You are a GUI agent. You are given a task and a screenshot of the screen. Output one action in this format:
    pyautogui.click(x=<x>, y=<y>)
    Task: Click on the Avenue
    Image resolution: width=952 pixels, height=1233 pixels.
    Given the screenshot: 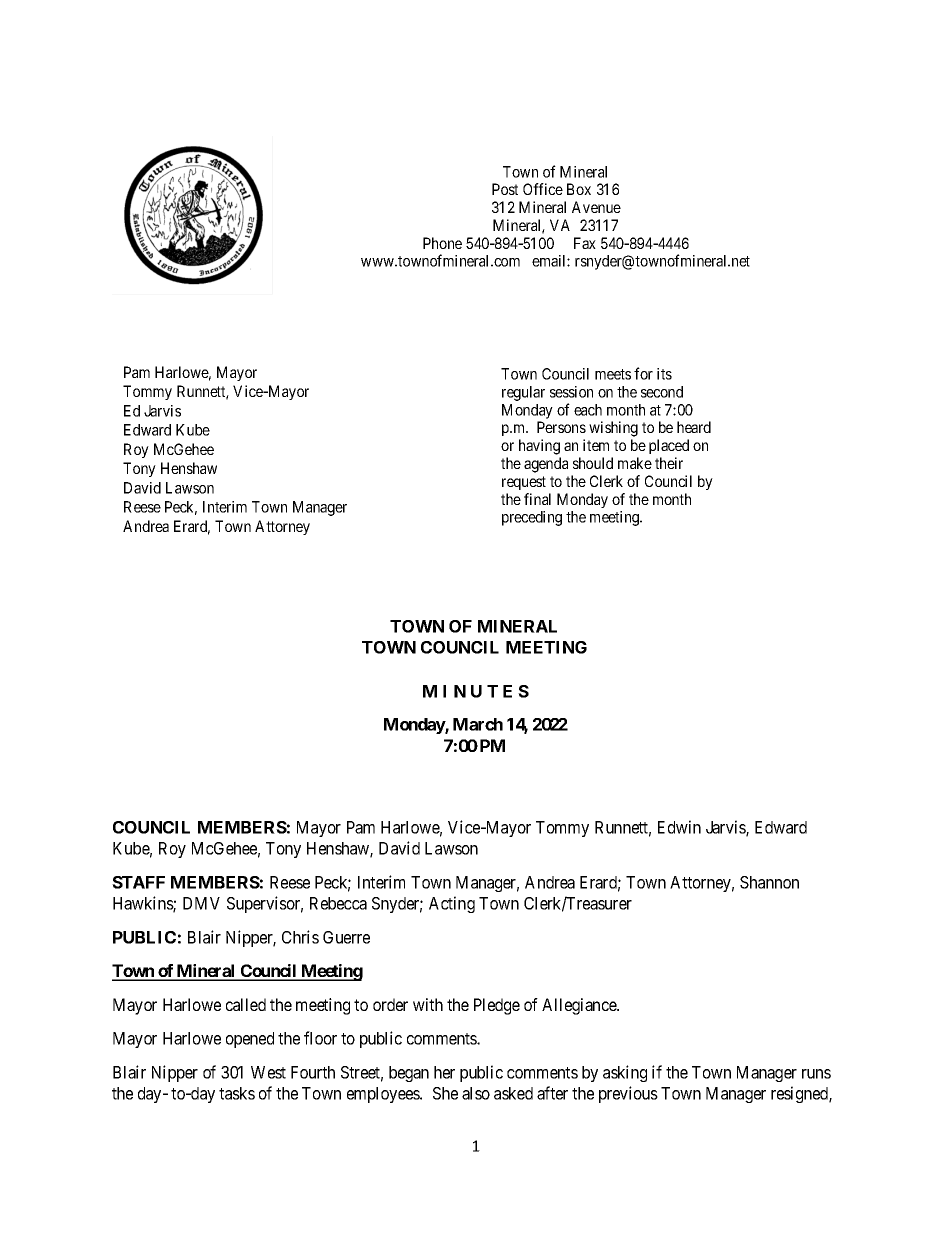 What is the action you would take?
    pyautogui.click(x=596, y=207)
